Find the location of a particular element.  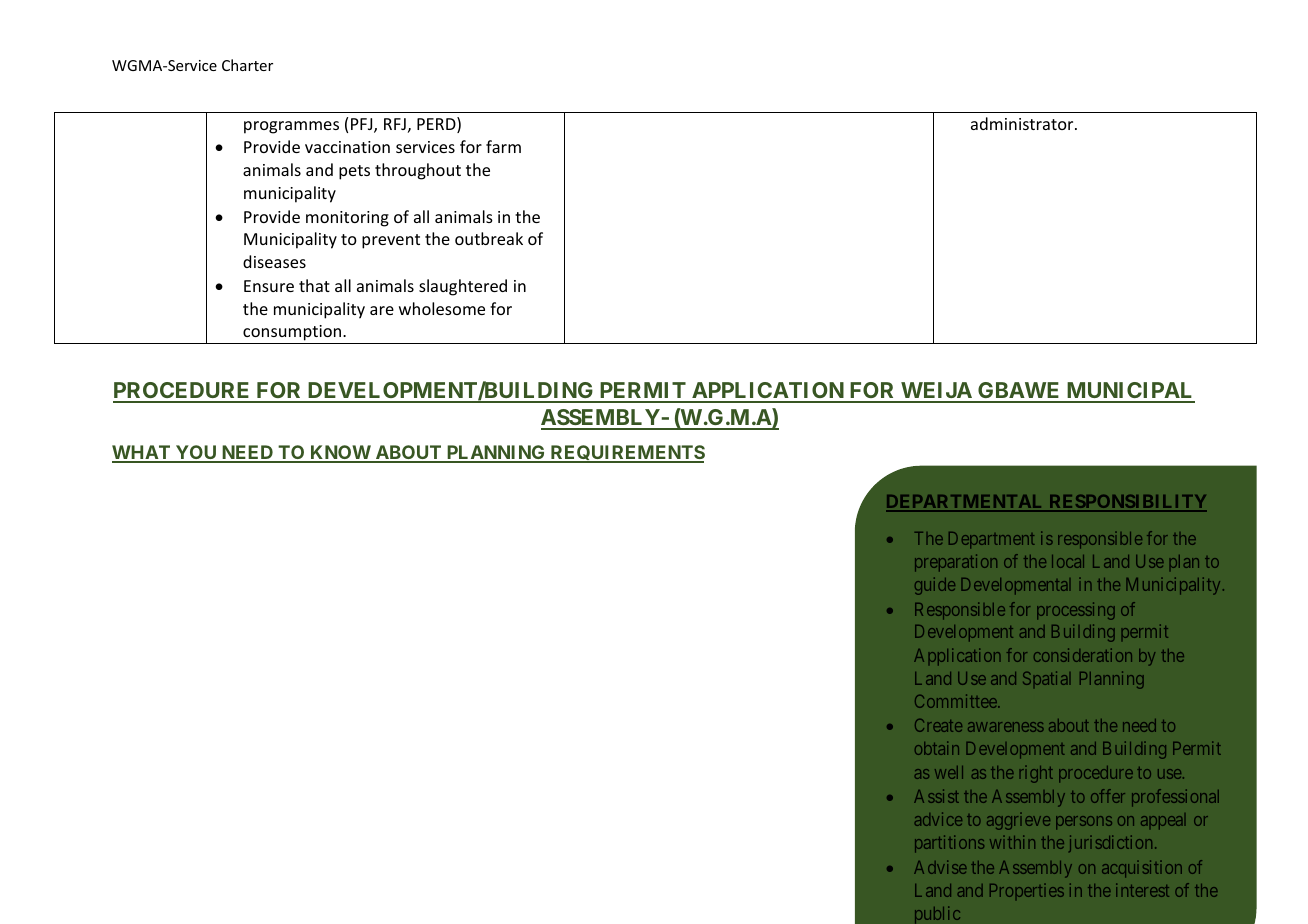

farm is located at coordinates (503, 146).
